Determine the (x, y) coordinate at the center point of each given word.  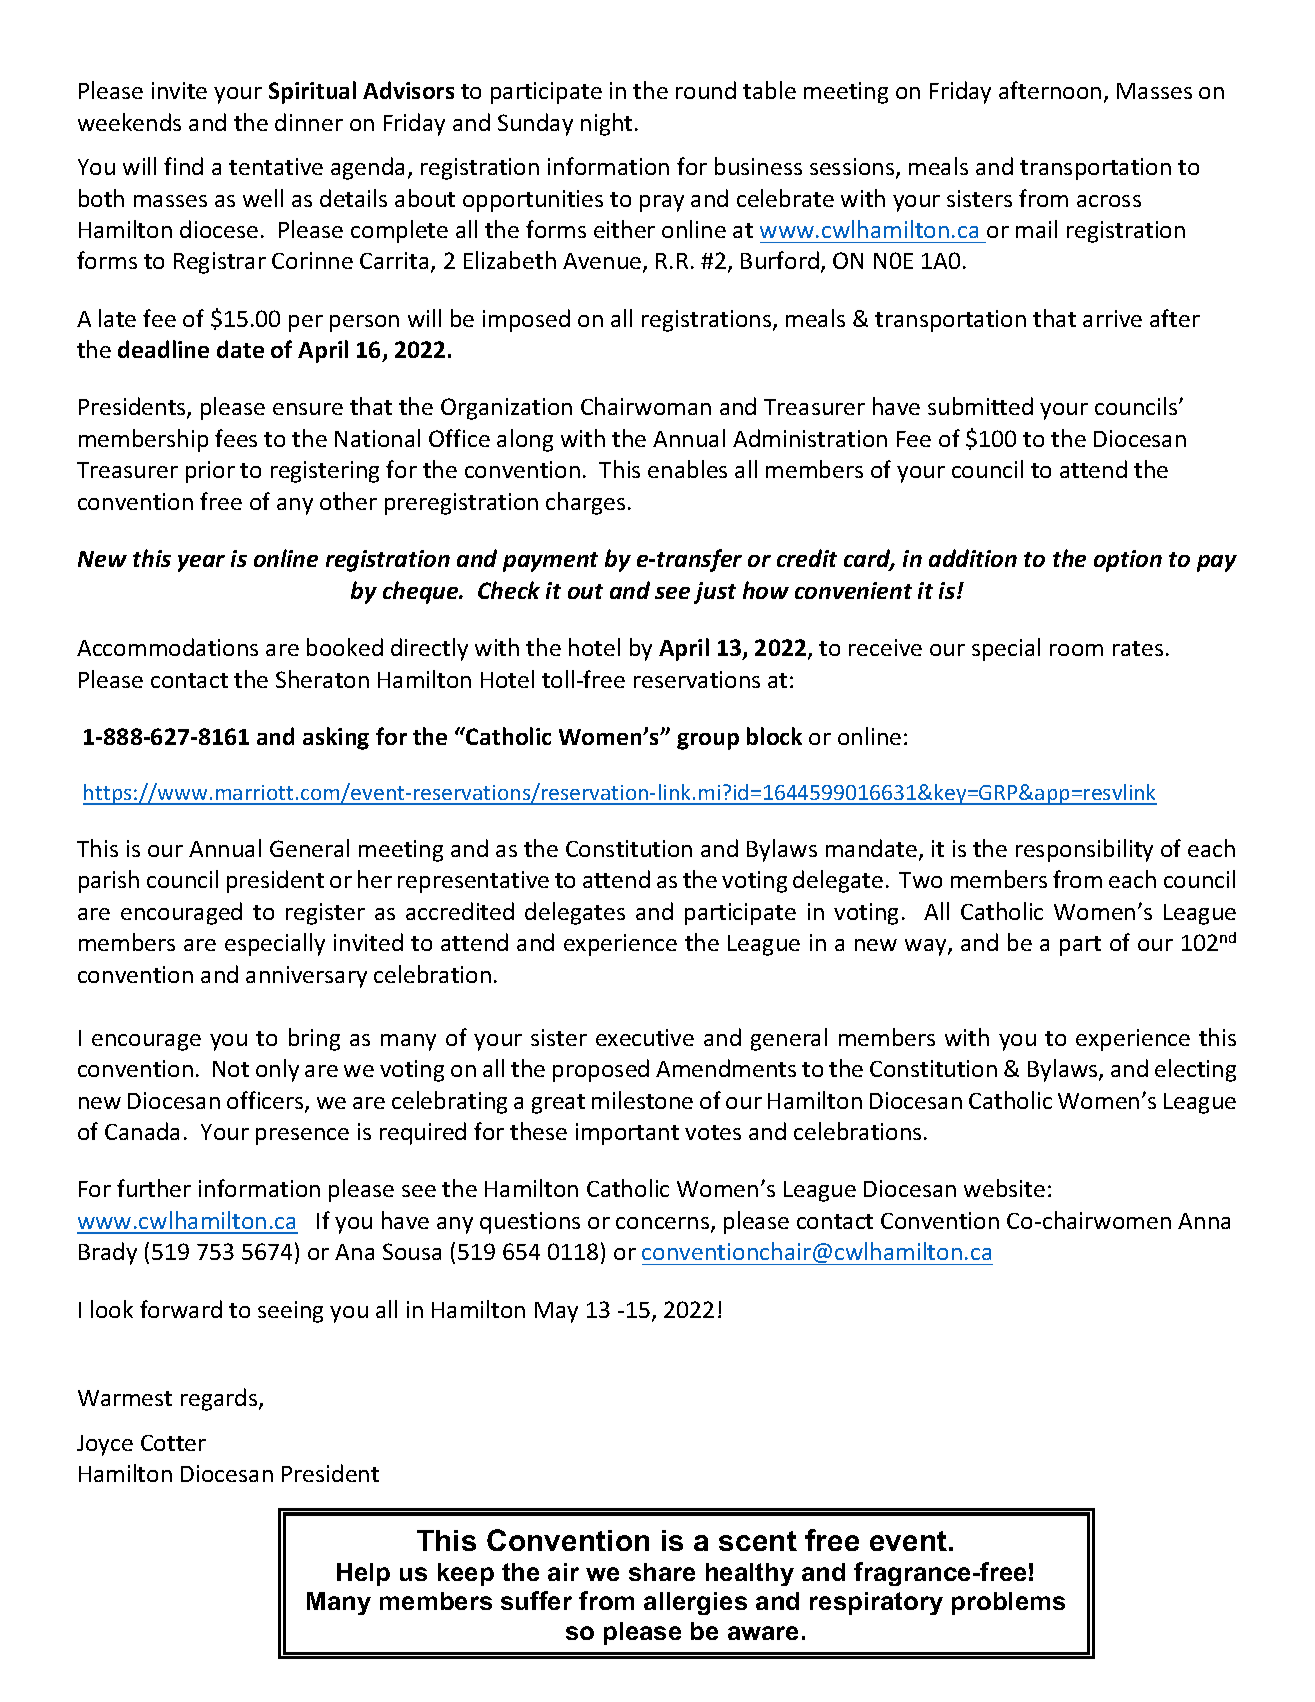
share (662, 1572)
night (606, 124)
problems (1008, 1603)
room (1076, 650)
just (715, 593)
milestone (642, 1100)
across (1109, 201)
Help (363, 1574)
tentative (276, 166)
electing (1195, 1070)
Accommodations (167, 647)
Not (231, 1069)
